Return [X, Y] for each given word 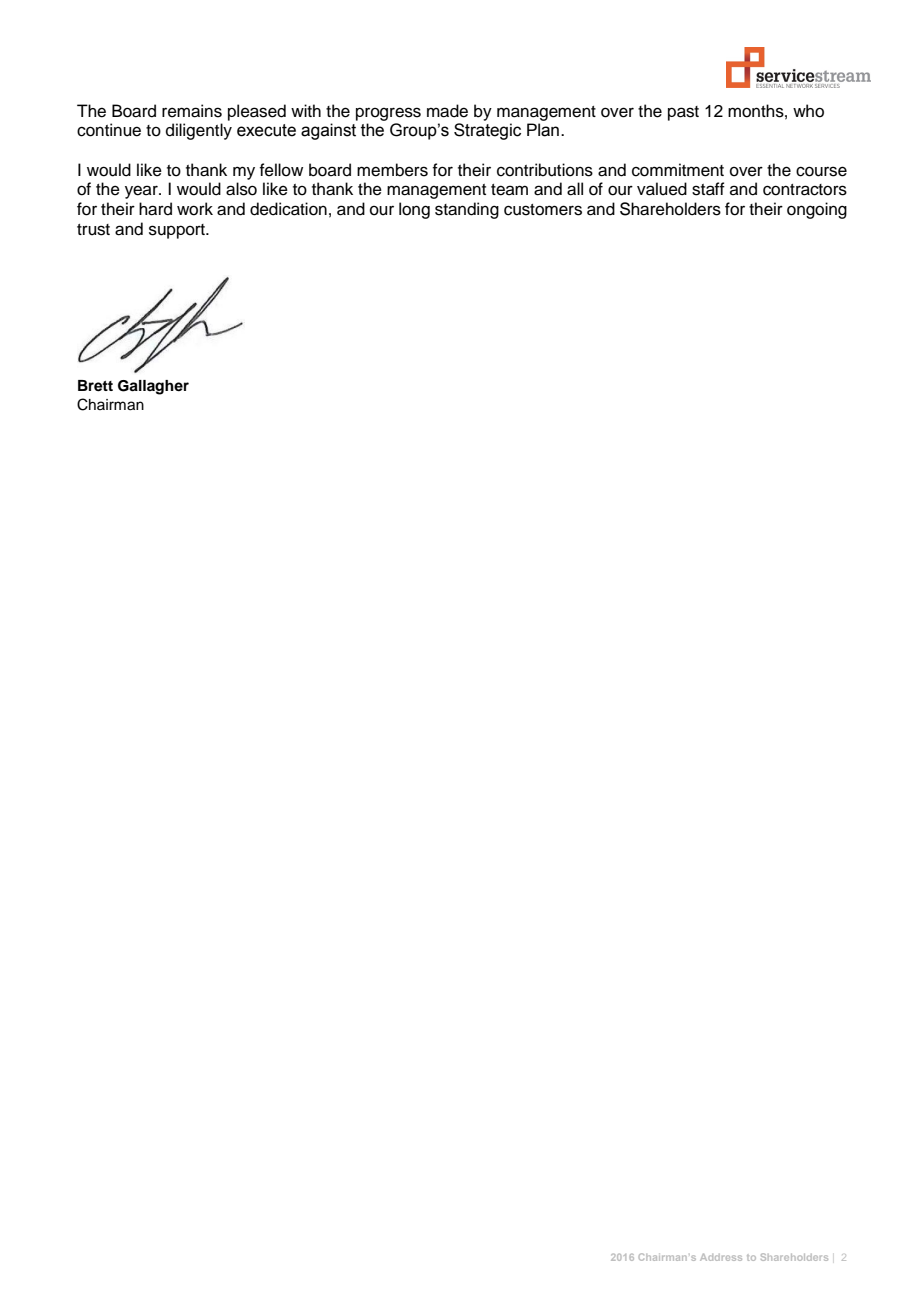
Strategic [487, 131]
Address [721, 1257]
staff [708, 189]
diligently [199, 131]
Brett [95, 386]
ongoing [817, 210]
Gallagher [153, 387]
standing [467, 210]
